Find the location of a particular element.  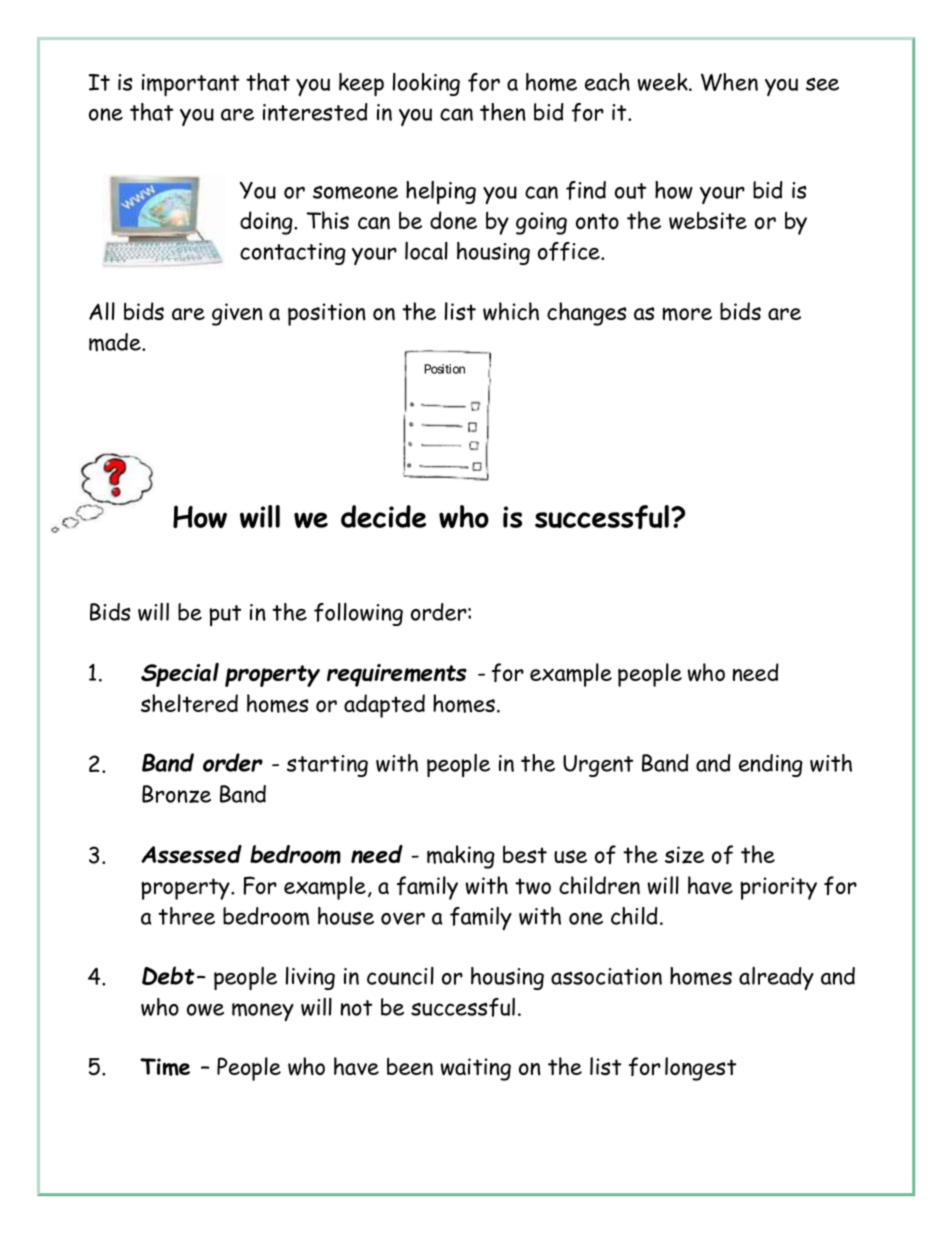

given is located at coordinates (237, 314).
